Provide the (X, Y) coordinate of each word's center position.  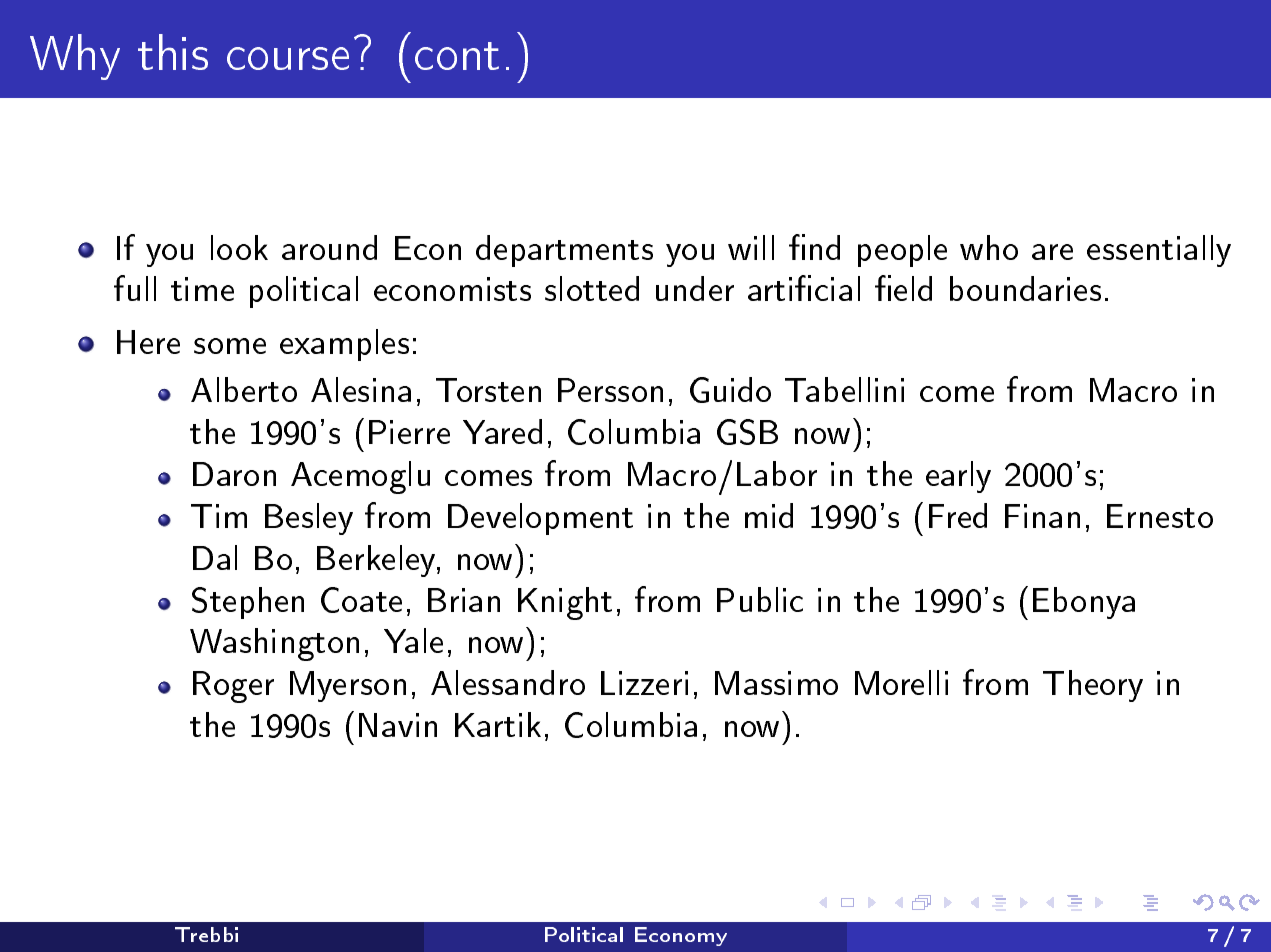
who (989, 247)
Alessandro (508, 682)
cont (457, 56)
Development (540, 519)
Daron (234, 474)
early (958, 477)
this (173, 52)
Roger (233, 687)
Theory (1093, 686)
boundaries (1025, 288)
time (202, 289)
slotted (592, 288)
